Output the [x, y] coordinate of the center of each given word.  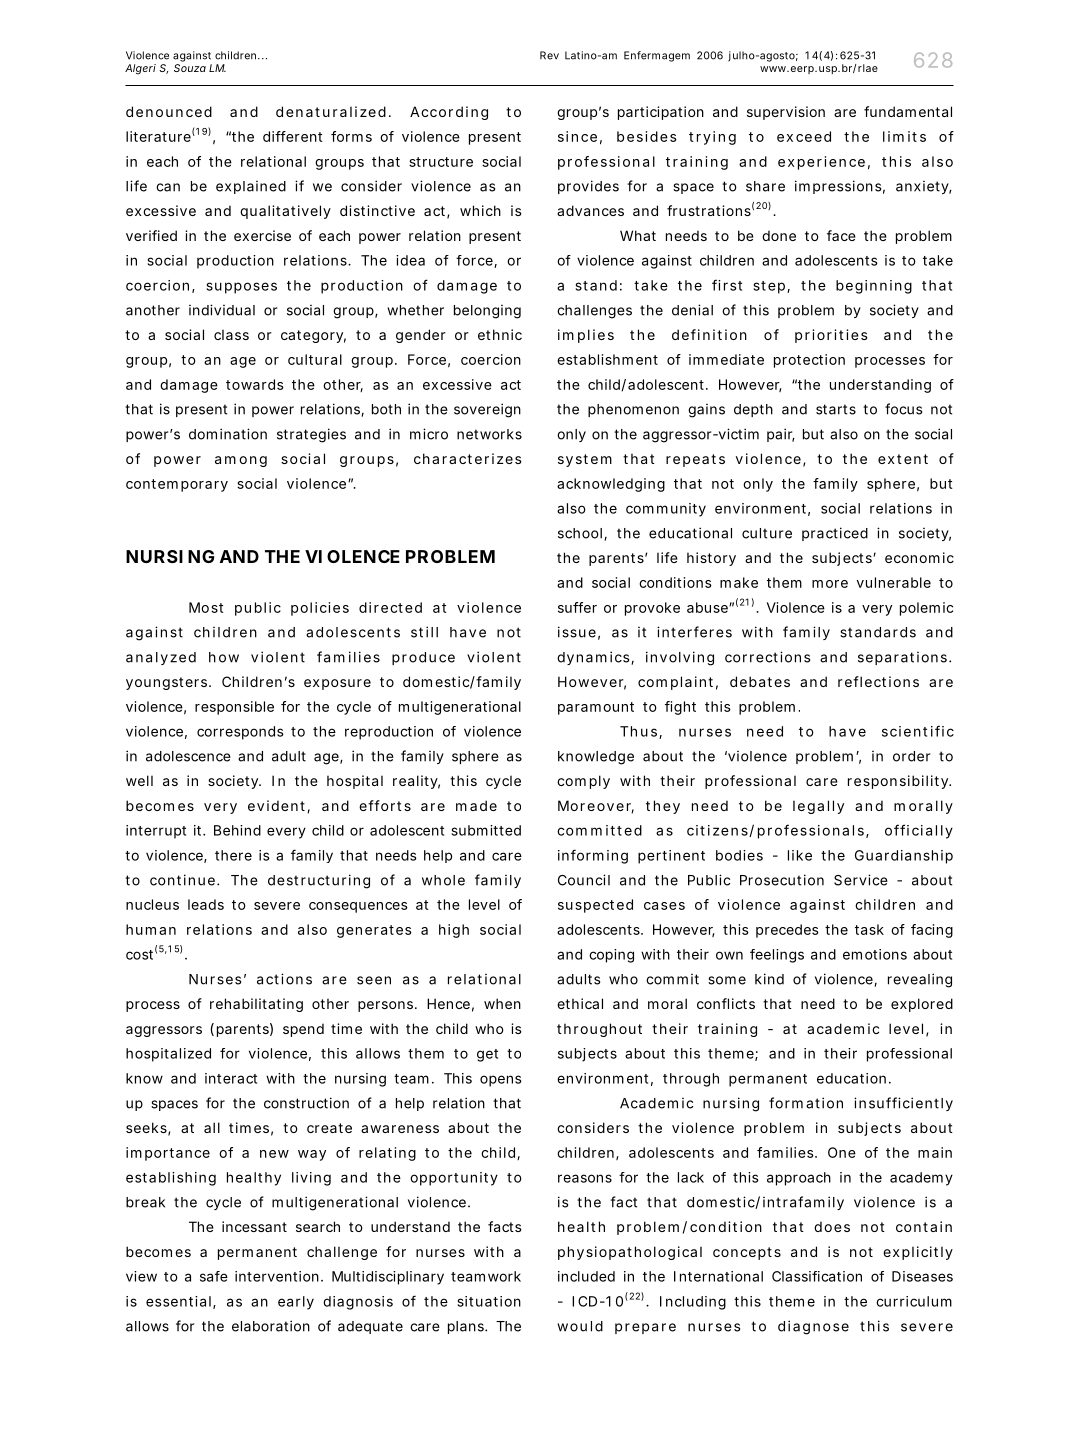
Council [584, 880]
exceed [804, 136]
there [233, 855]
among [241, 461]
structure [441, 162]
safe [214, 1276]
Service [861, 880]
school [581, 534]
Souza [190, 68]
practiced [835, 534]
